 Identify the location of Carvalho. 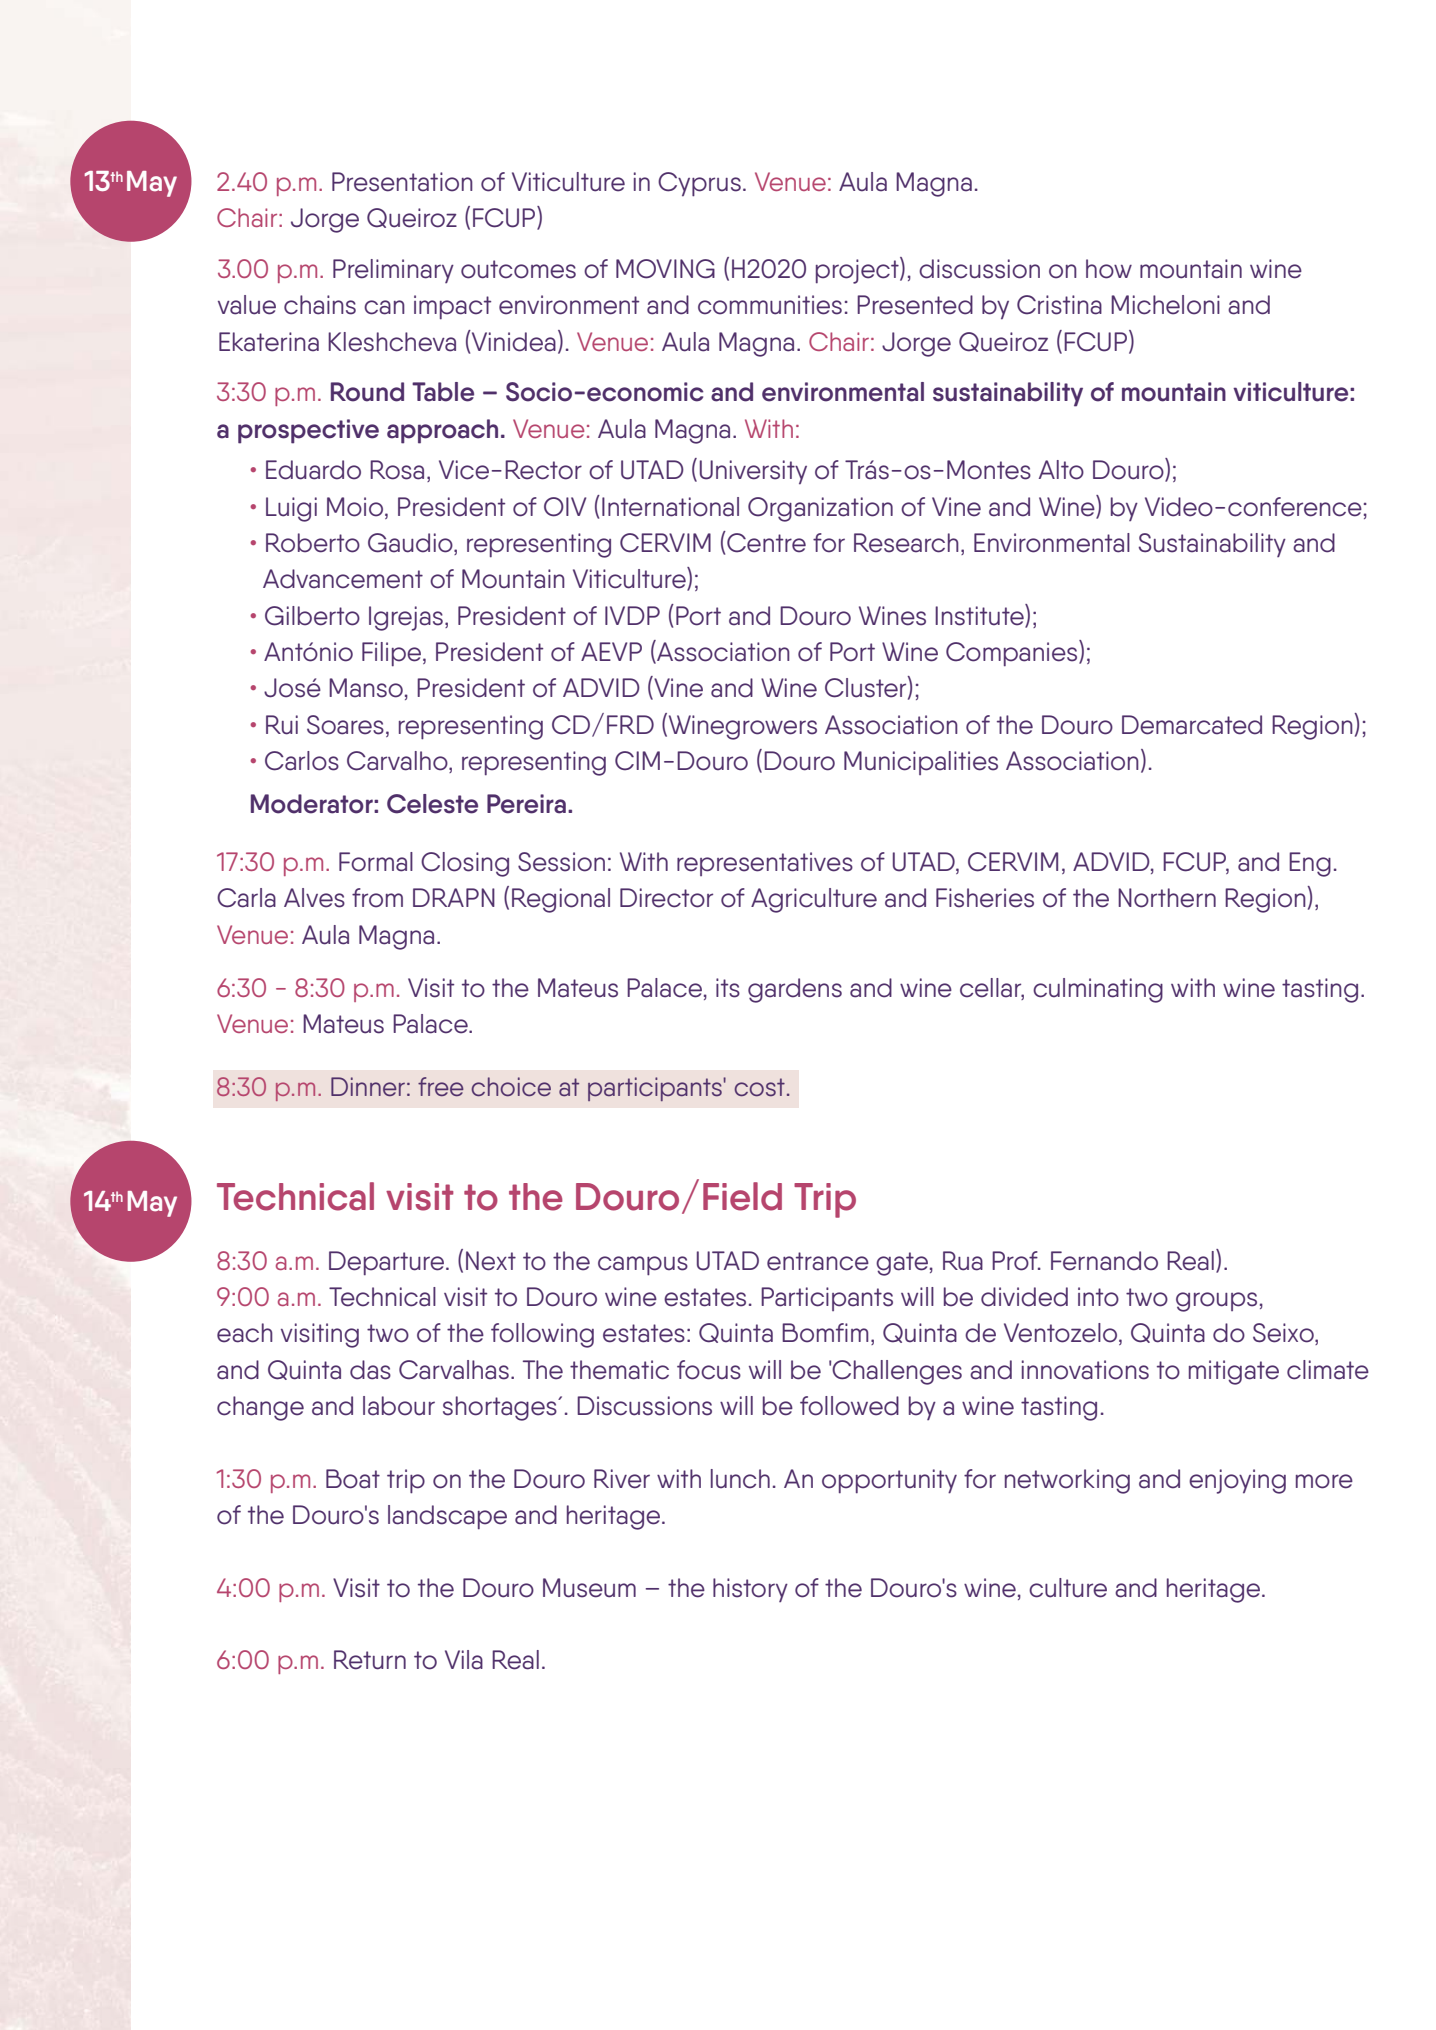
(398, 762).
